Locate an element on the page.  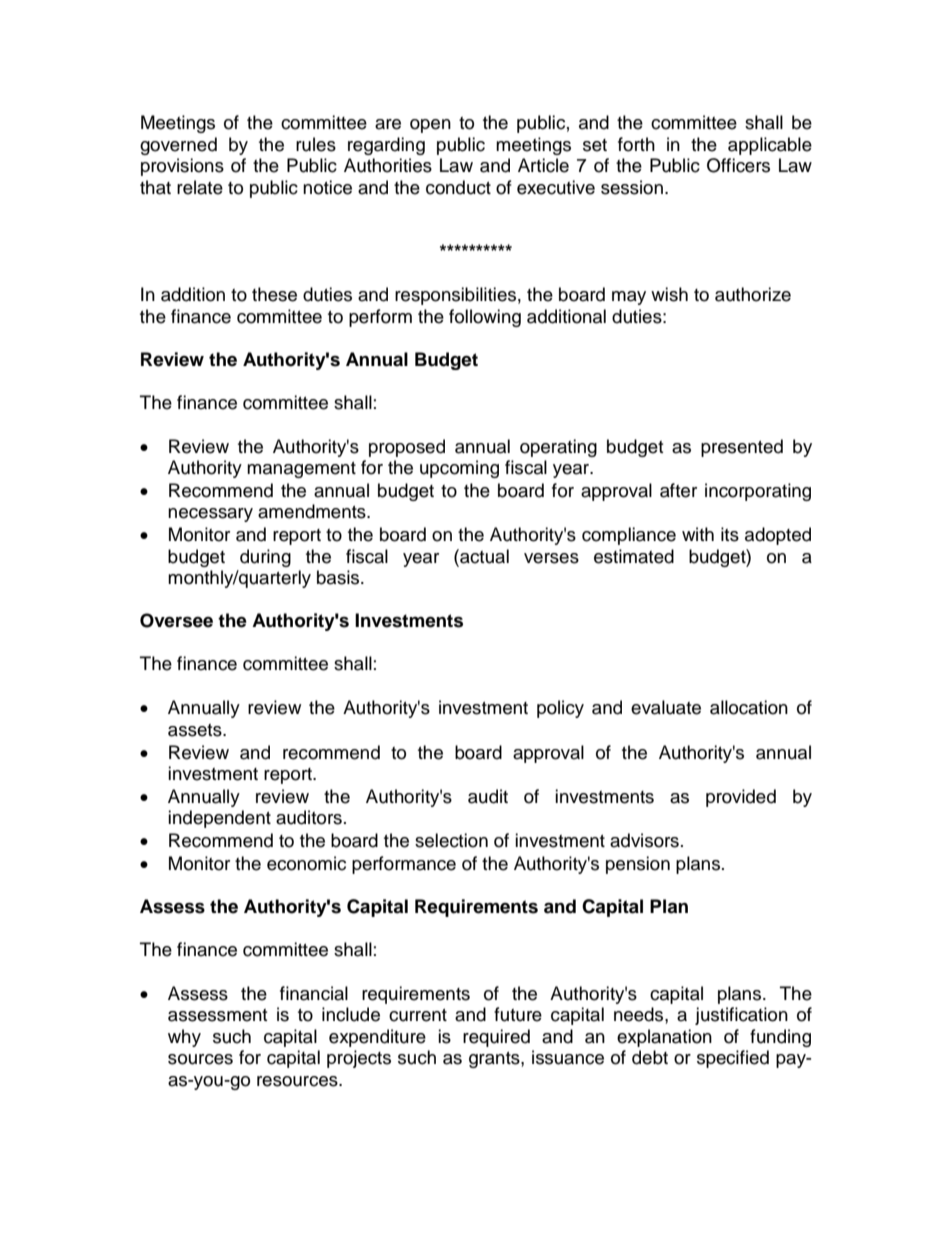
justification is located at coordinates (741, 1016).
